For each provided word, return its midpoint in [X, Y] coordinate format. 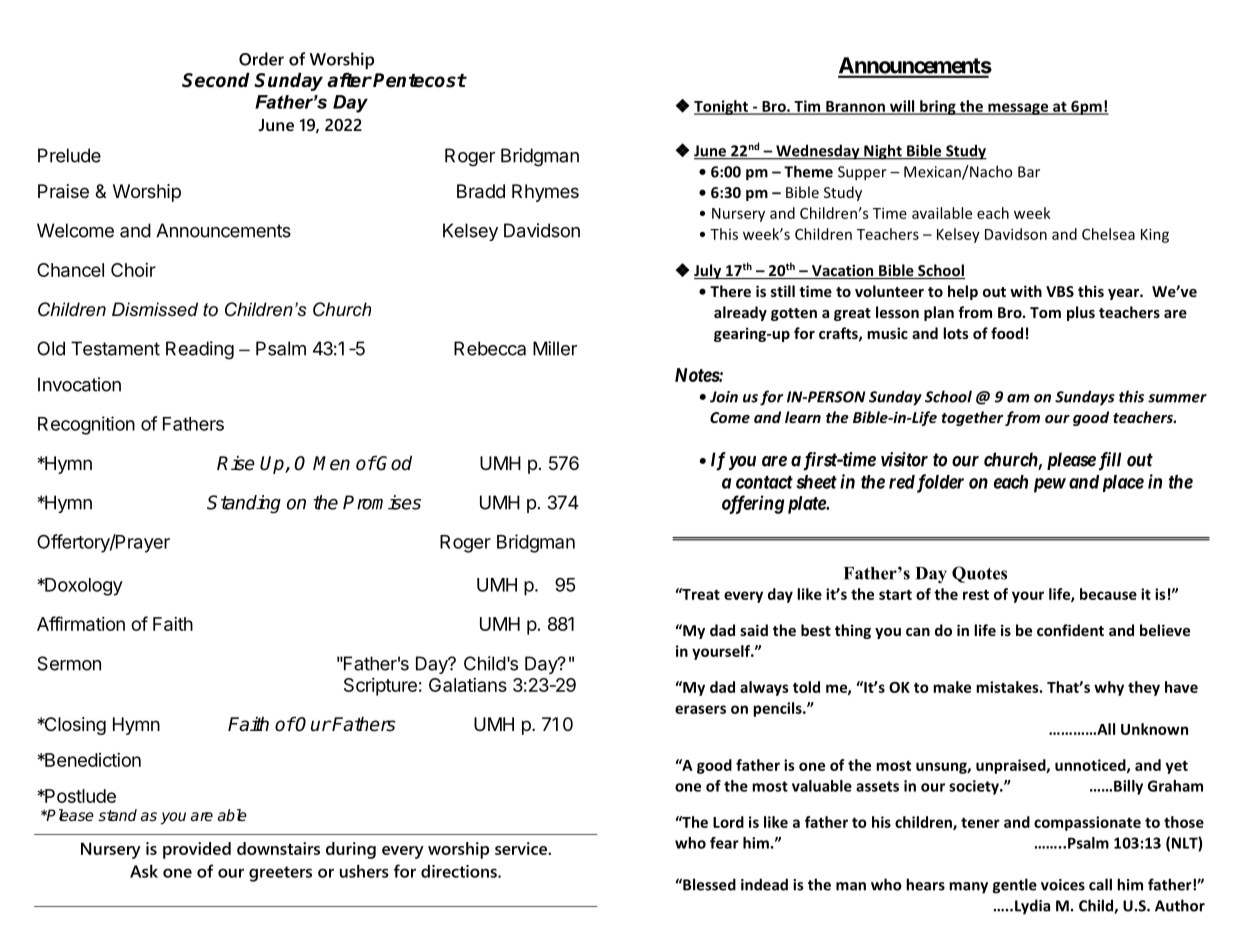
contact [764, 482]
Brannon [855, 107]
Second [216, 80]
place [1123, 483]
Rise [236, 463]
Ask [144, 871]
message [1018, 109]
